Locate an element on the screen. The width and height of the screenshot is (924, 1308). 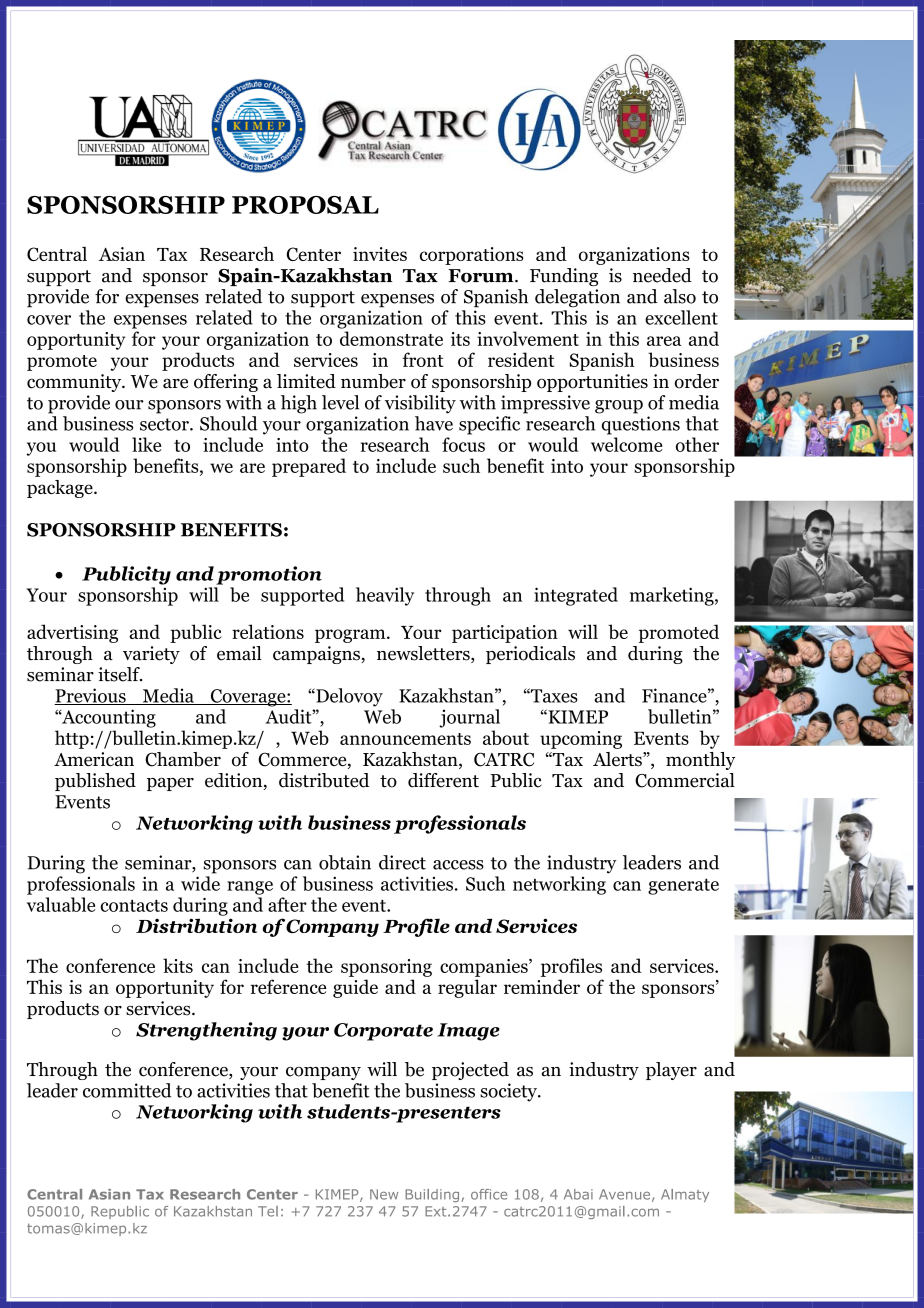
PROPOSAL is located at coordinates (305, 205).
